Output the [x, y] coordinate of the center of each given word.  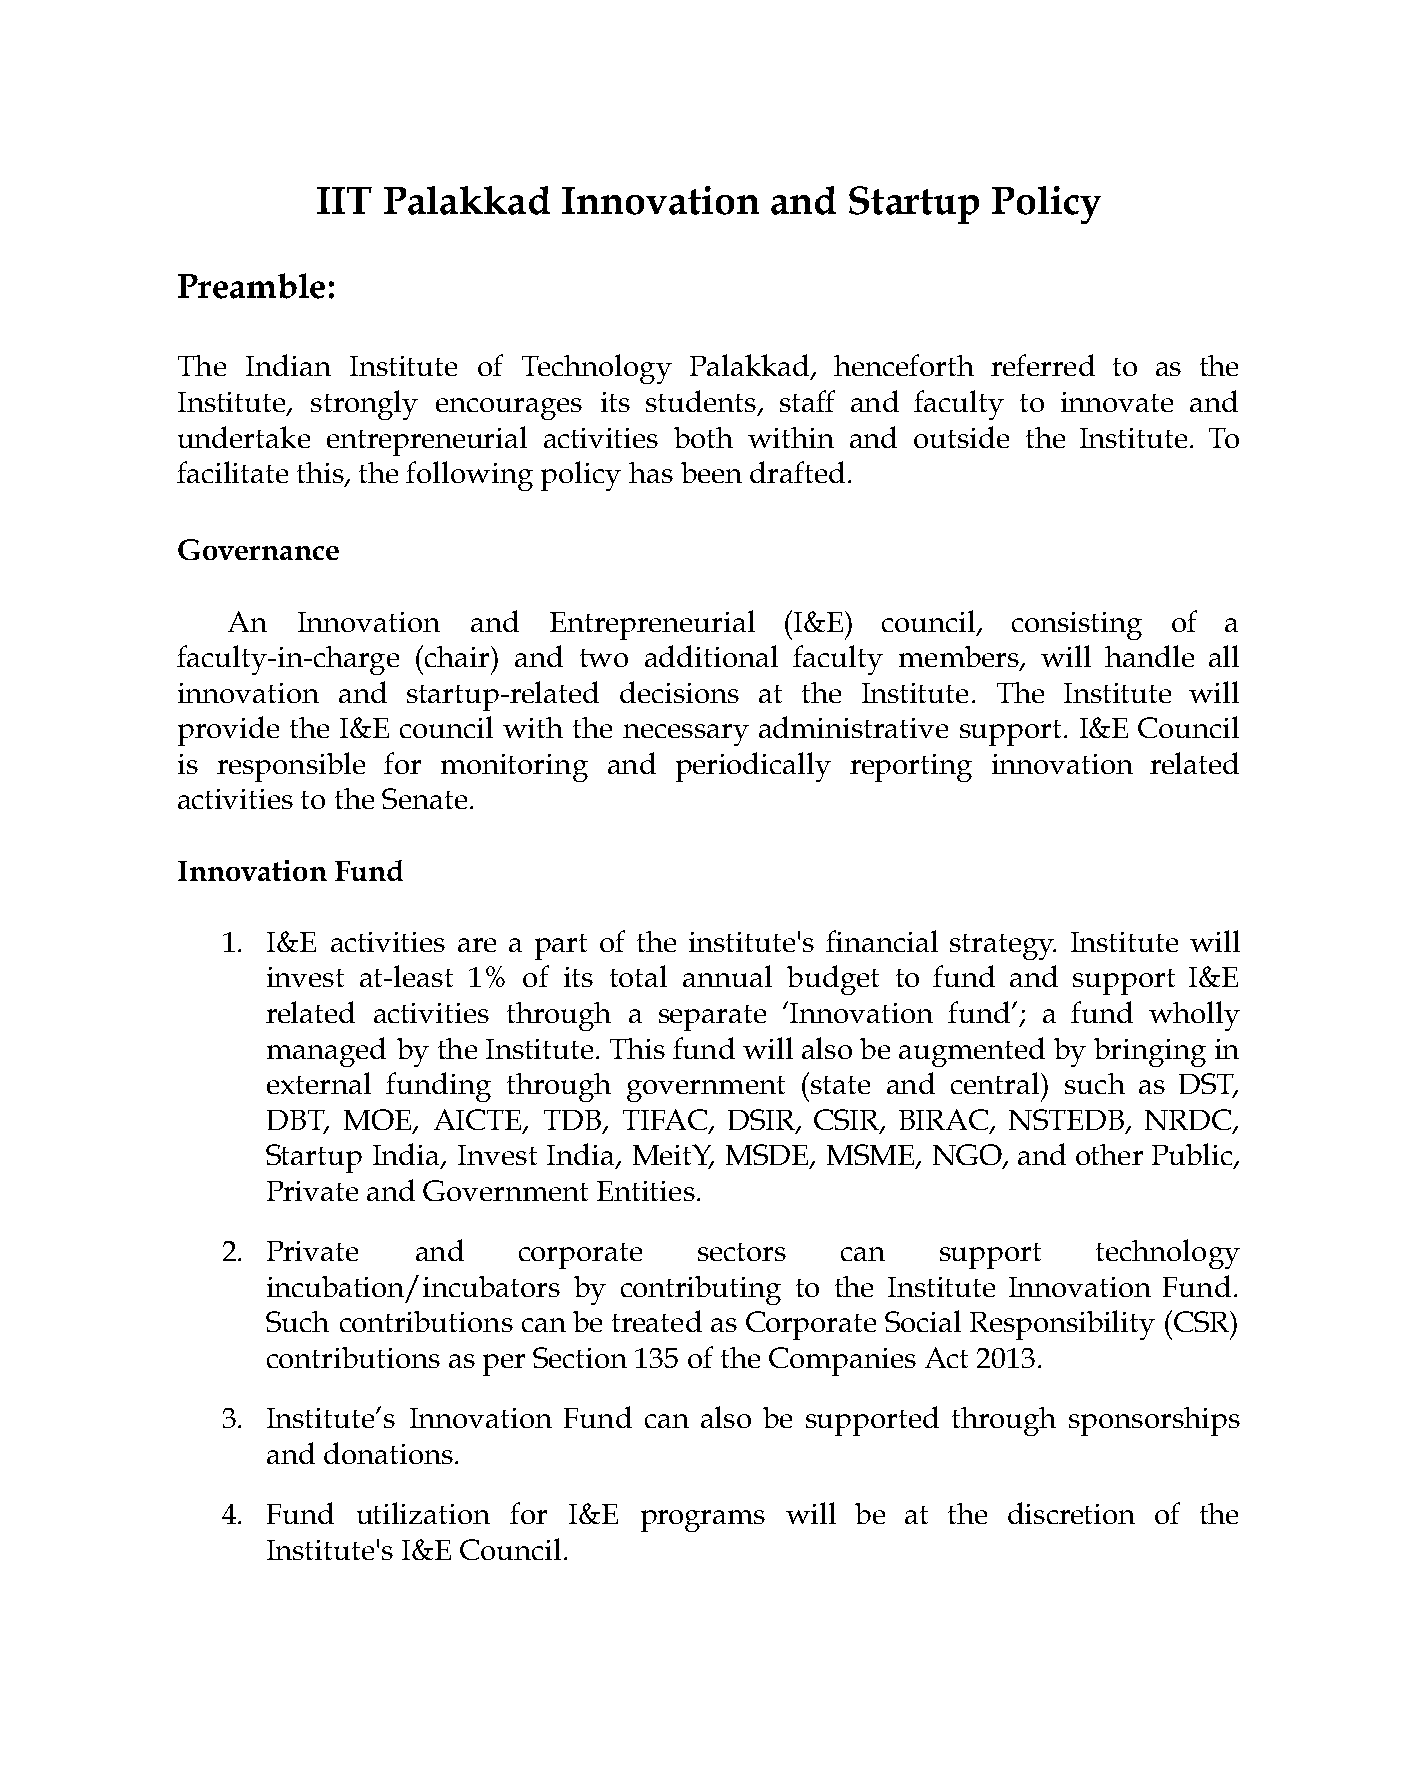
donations [388, 1453]
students [701, 401]
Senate [424, 798]
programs [703, 1521]
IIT [344, 200]
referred [1043, 365]
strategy [1003, 947]
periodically [753, 767]
